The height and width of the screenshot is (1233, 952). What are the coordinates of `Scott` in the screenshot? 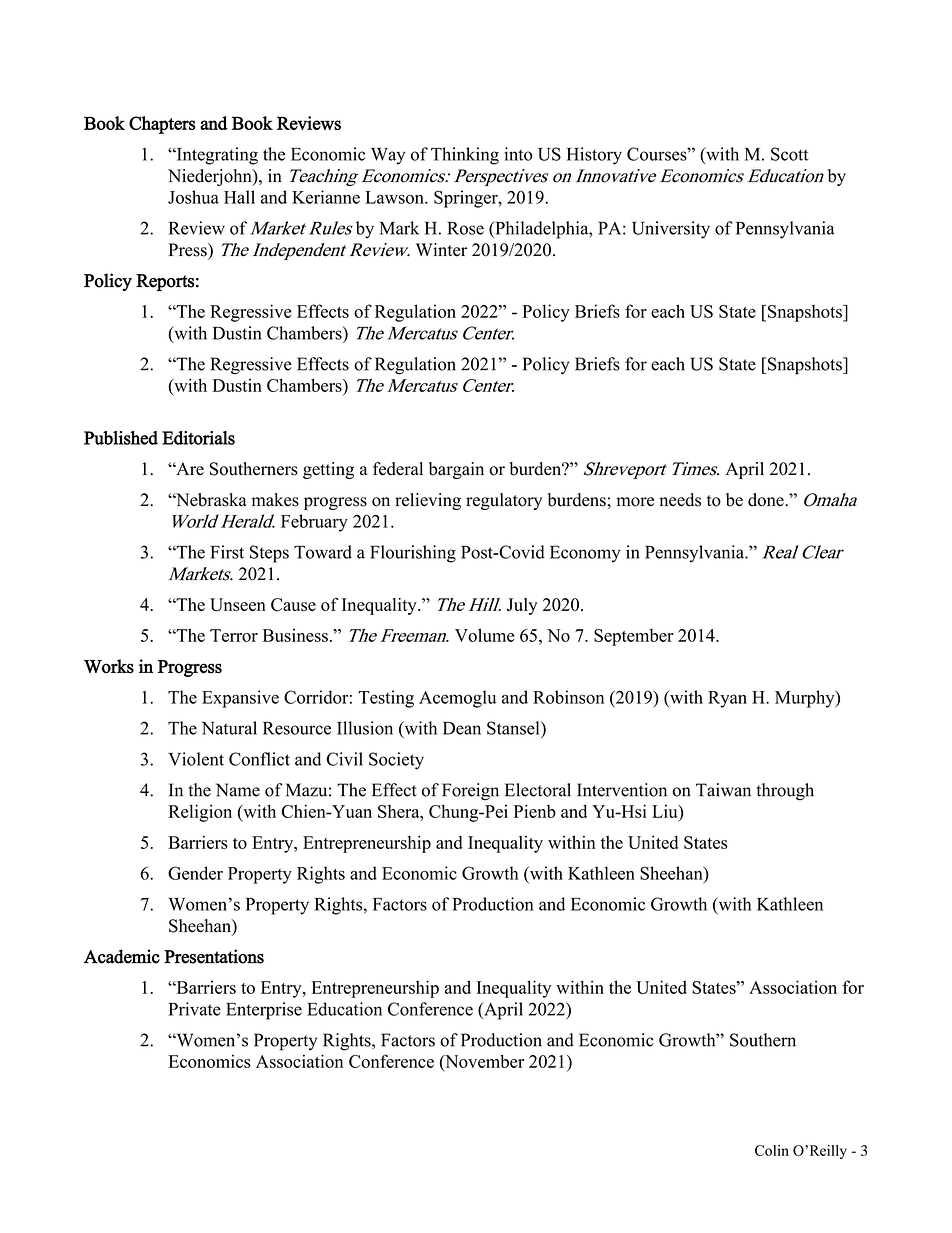 It's located at (789, 154).
